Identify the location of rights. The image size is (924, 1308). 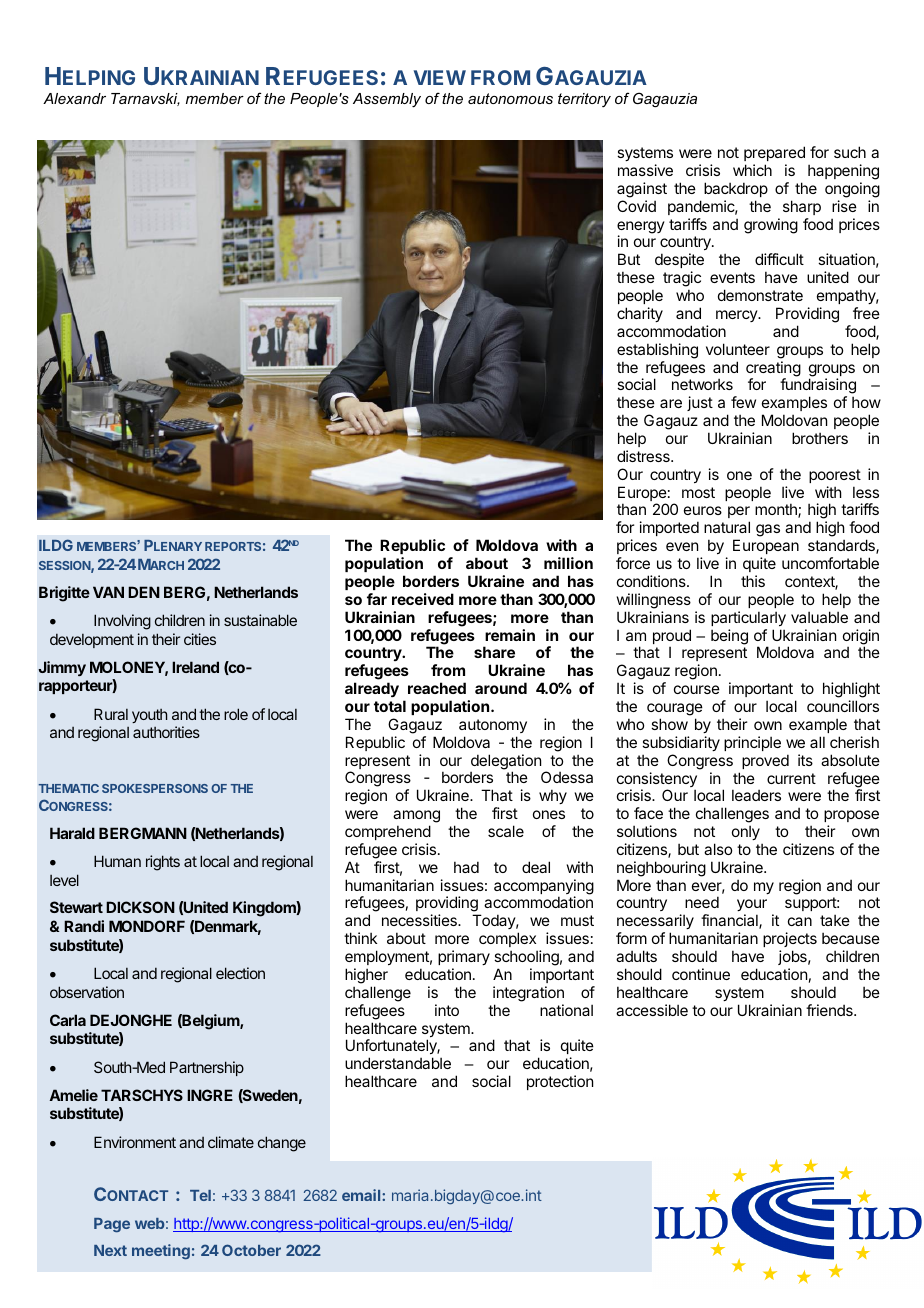
(163, 863).
